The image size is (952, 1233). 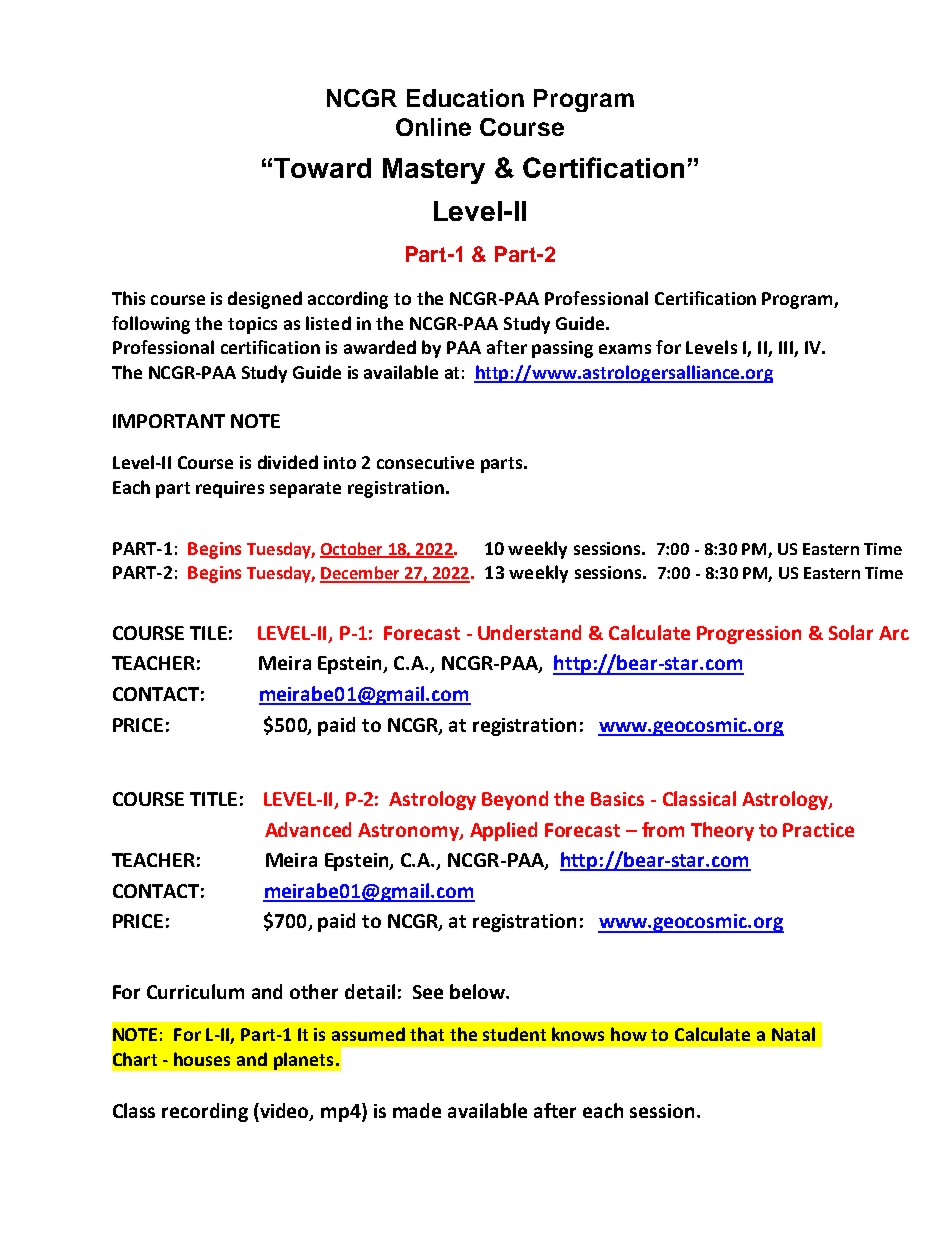 I want to click on Natal, so click(x=793, y=1034).
